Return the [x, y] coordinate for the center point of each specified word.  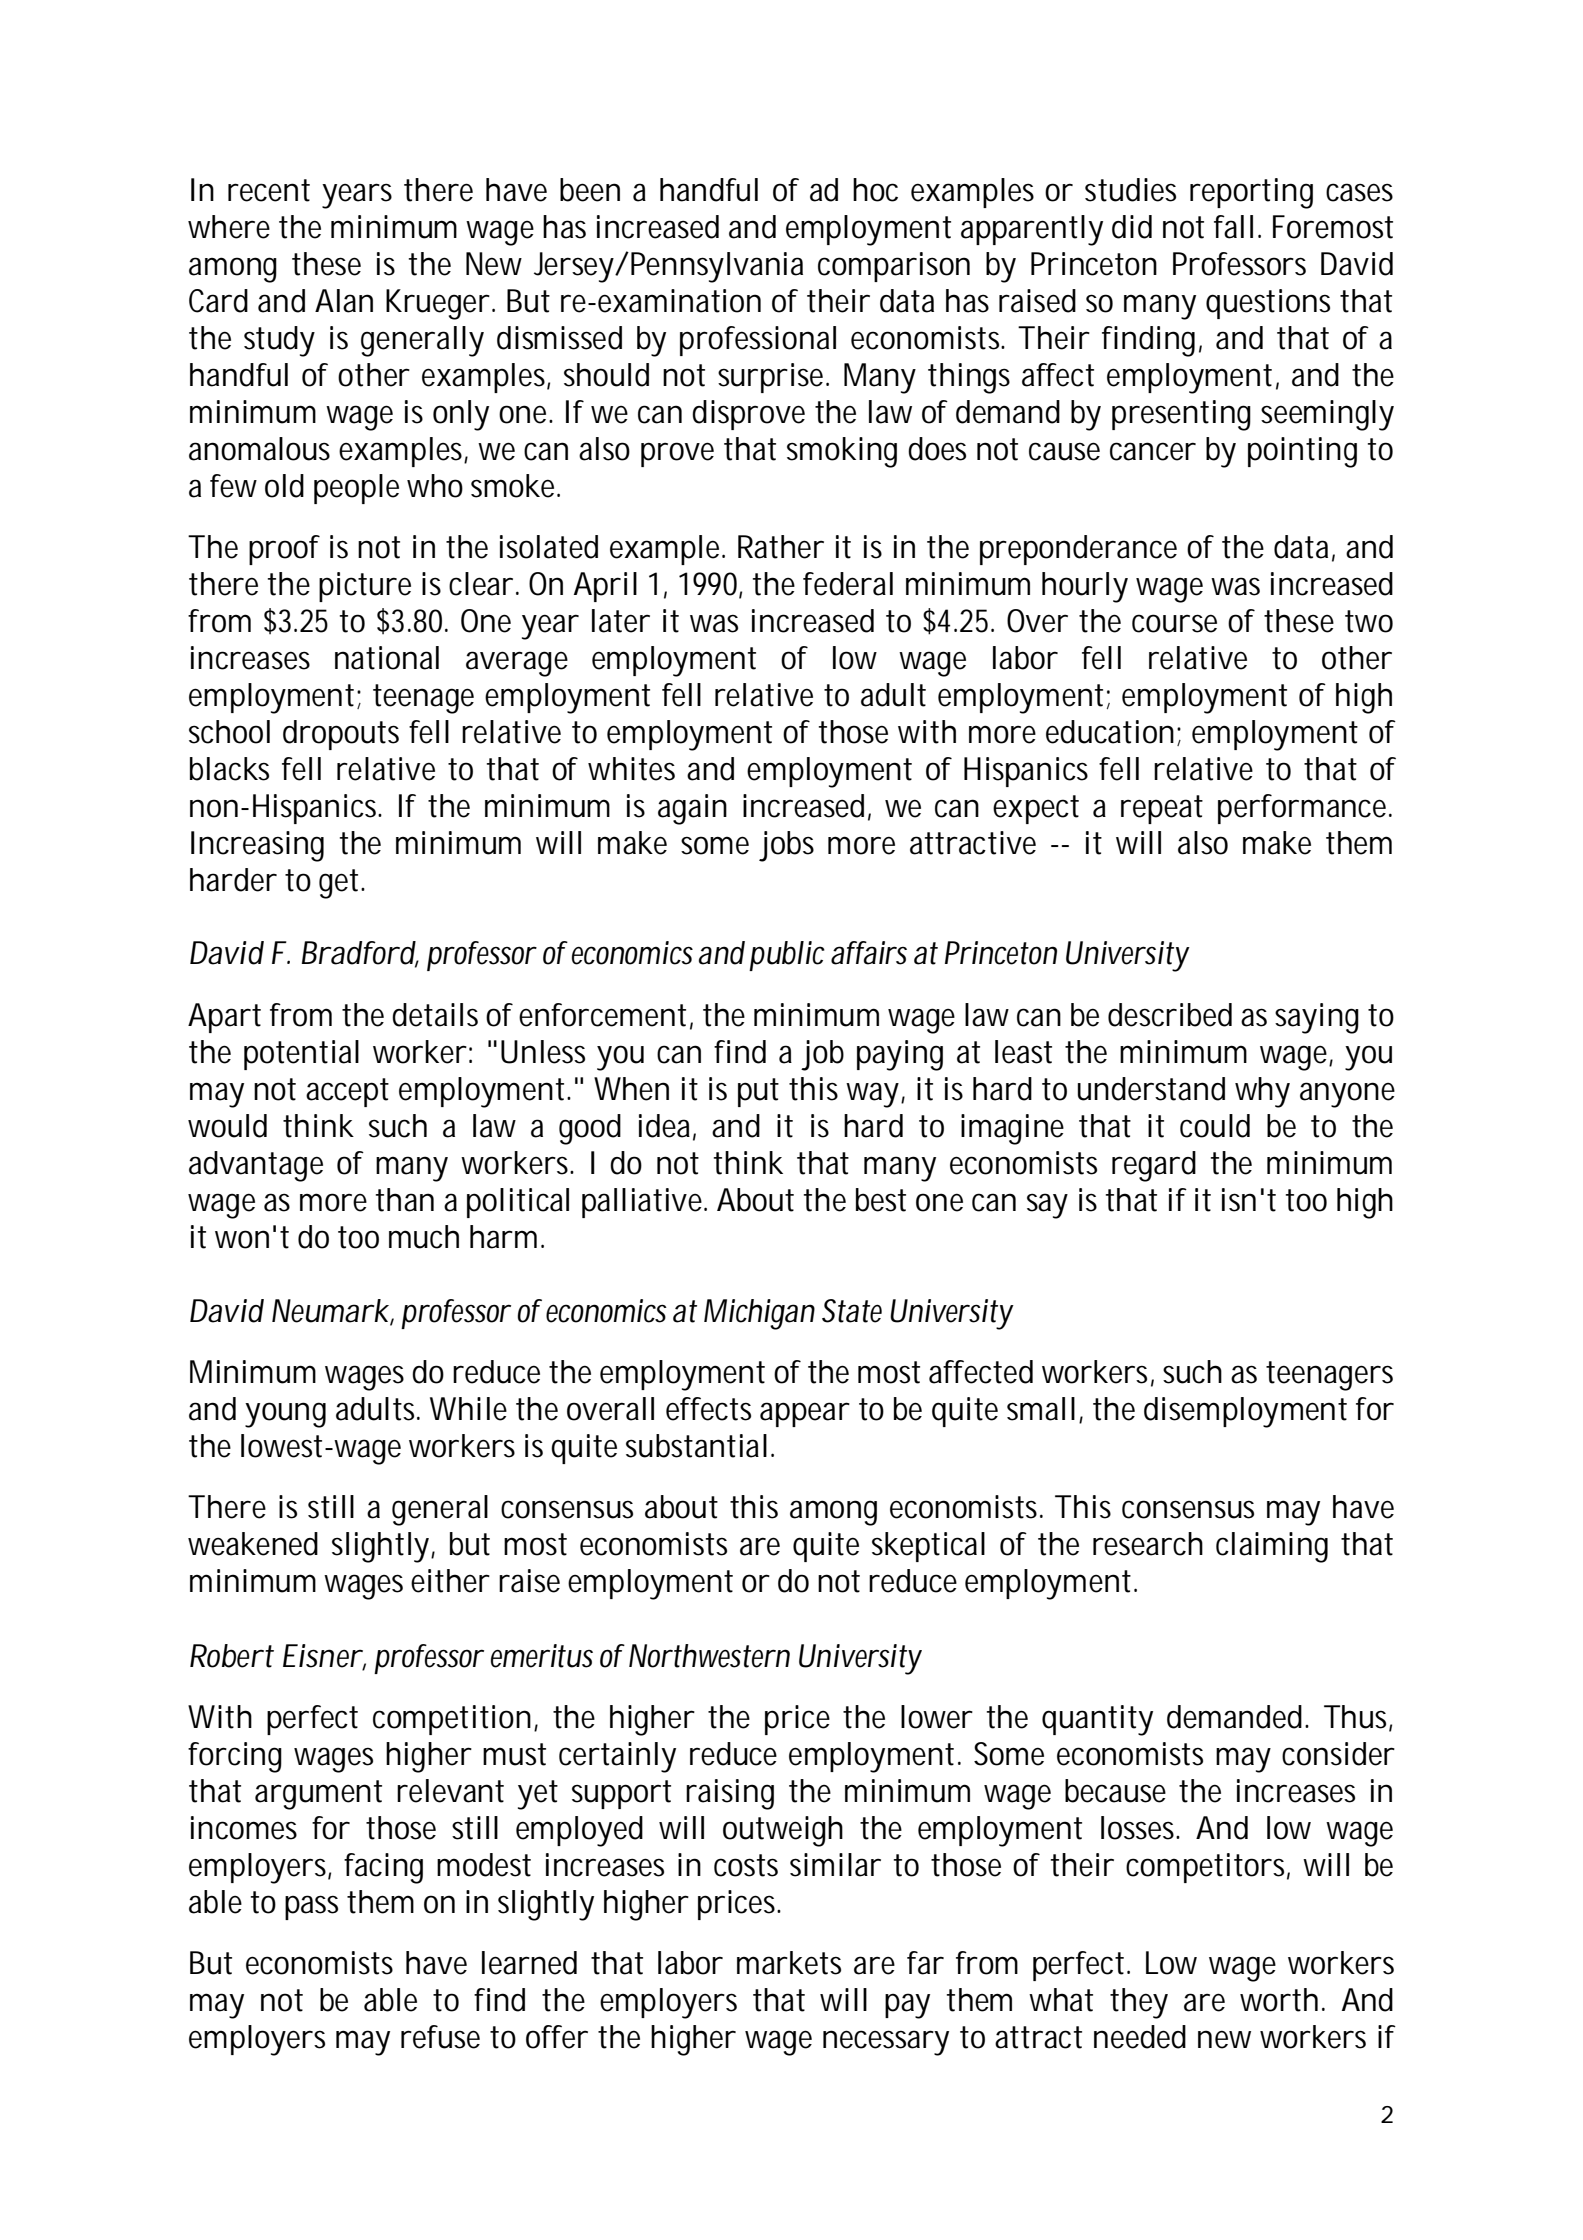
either [450, 1581]
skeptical [928, 1547]
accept [347, 1092]
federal [848, 584]
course [1174, 623]
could [1215, 1126]
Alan [344, 301]
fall [1233, 227]
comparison [894, 267]
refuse [440, 2037]
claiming [1272, 1547]
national [387, 658]
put [758, 1092]
